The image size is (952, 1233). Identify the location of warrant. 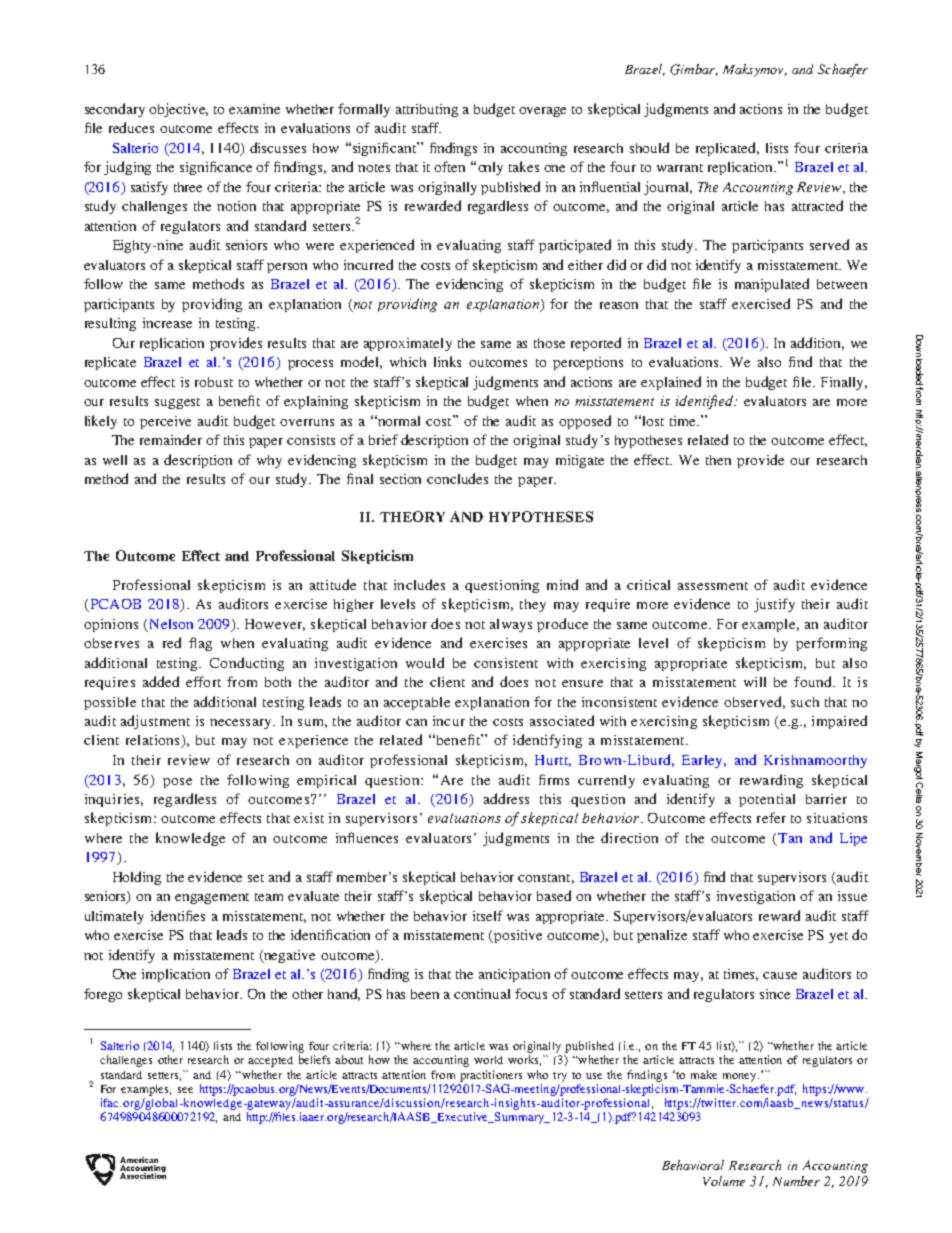
(680, 168).
